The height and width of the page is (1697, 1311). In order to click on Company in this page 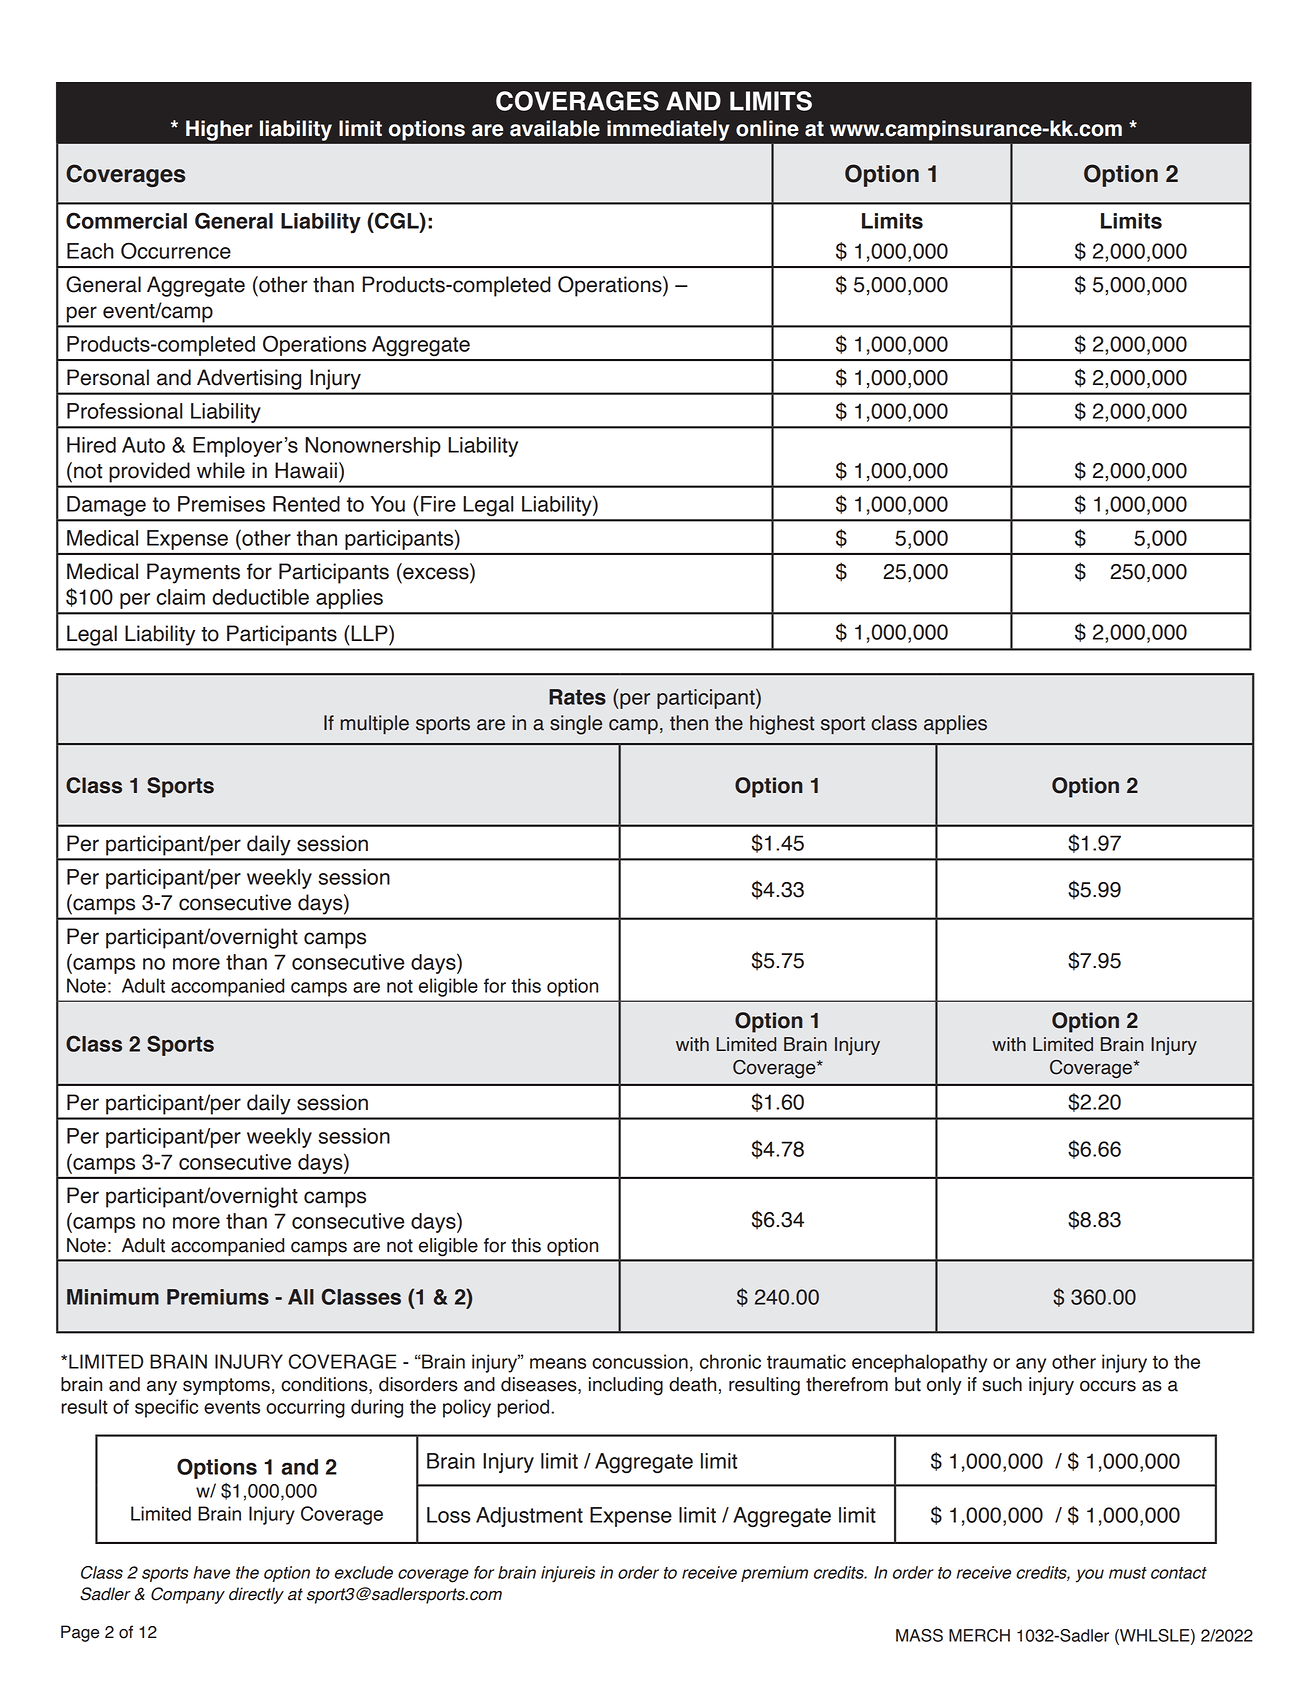, I will do `click(188, 1595)`.
